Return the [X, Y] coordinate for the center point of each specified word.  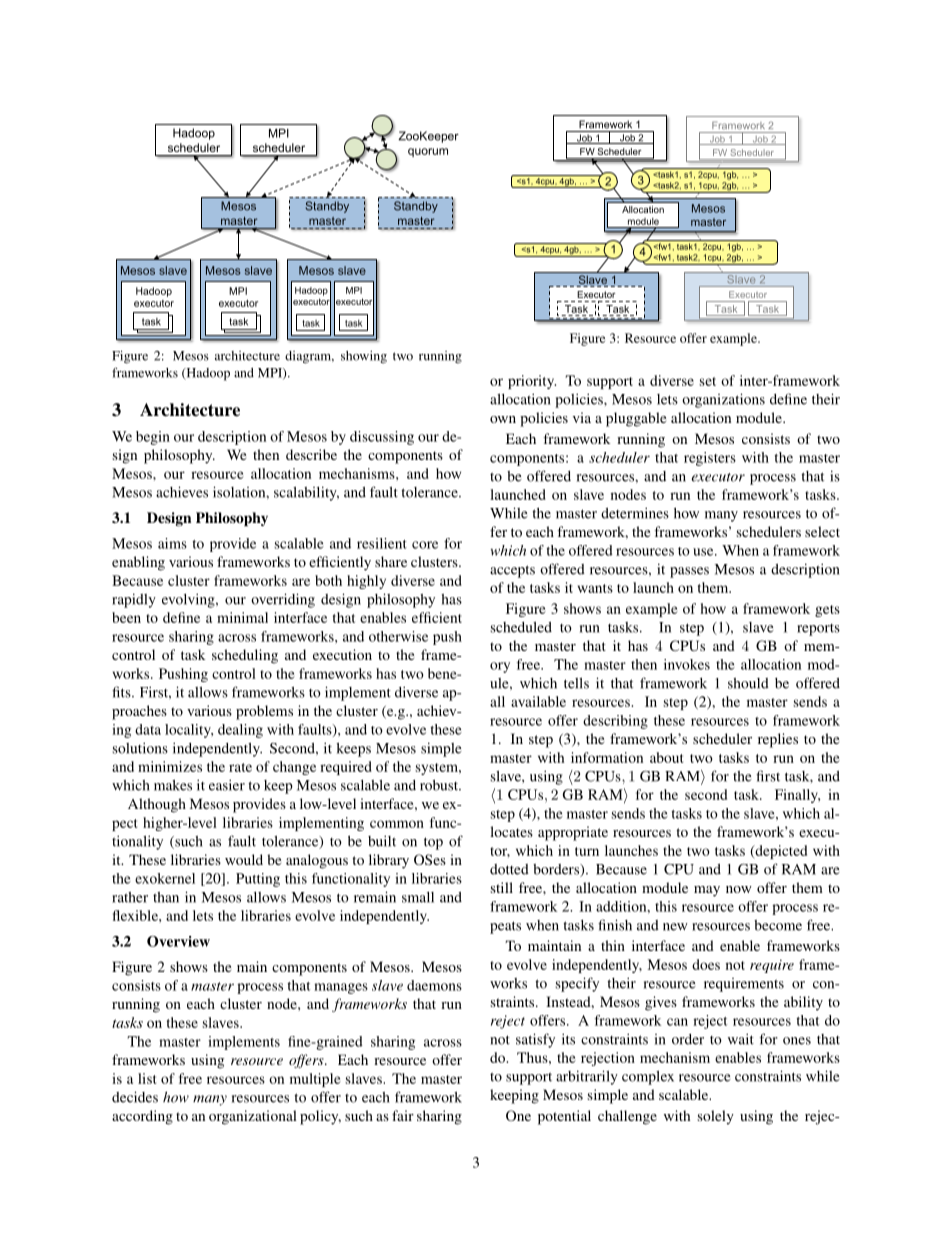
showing [364, 357]
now [739, 889]
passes [689, 572]
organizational [253, 1117]
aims [172, 543]
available [538, 701]
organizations [723, 400]
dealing [240, 731]
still [502, 887]
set [708, 381]
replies [778, 740]
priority [532, 382]
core [425, 545]
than [166, 897]
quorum [428, 152]
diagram [309, 357]
